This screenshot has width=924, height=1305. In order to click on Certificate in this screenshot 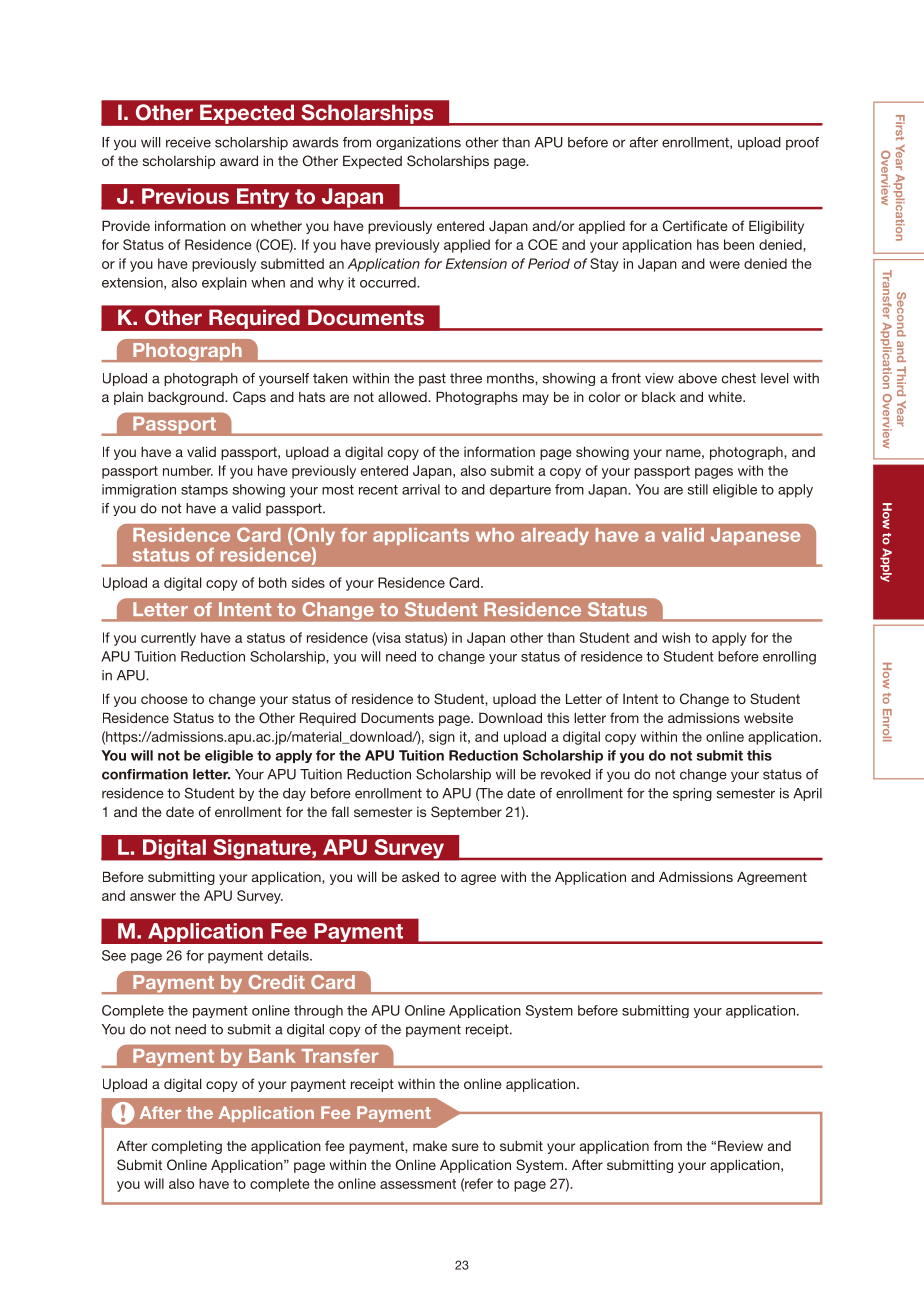, I will do `click(695, 226)`.
